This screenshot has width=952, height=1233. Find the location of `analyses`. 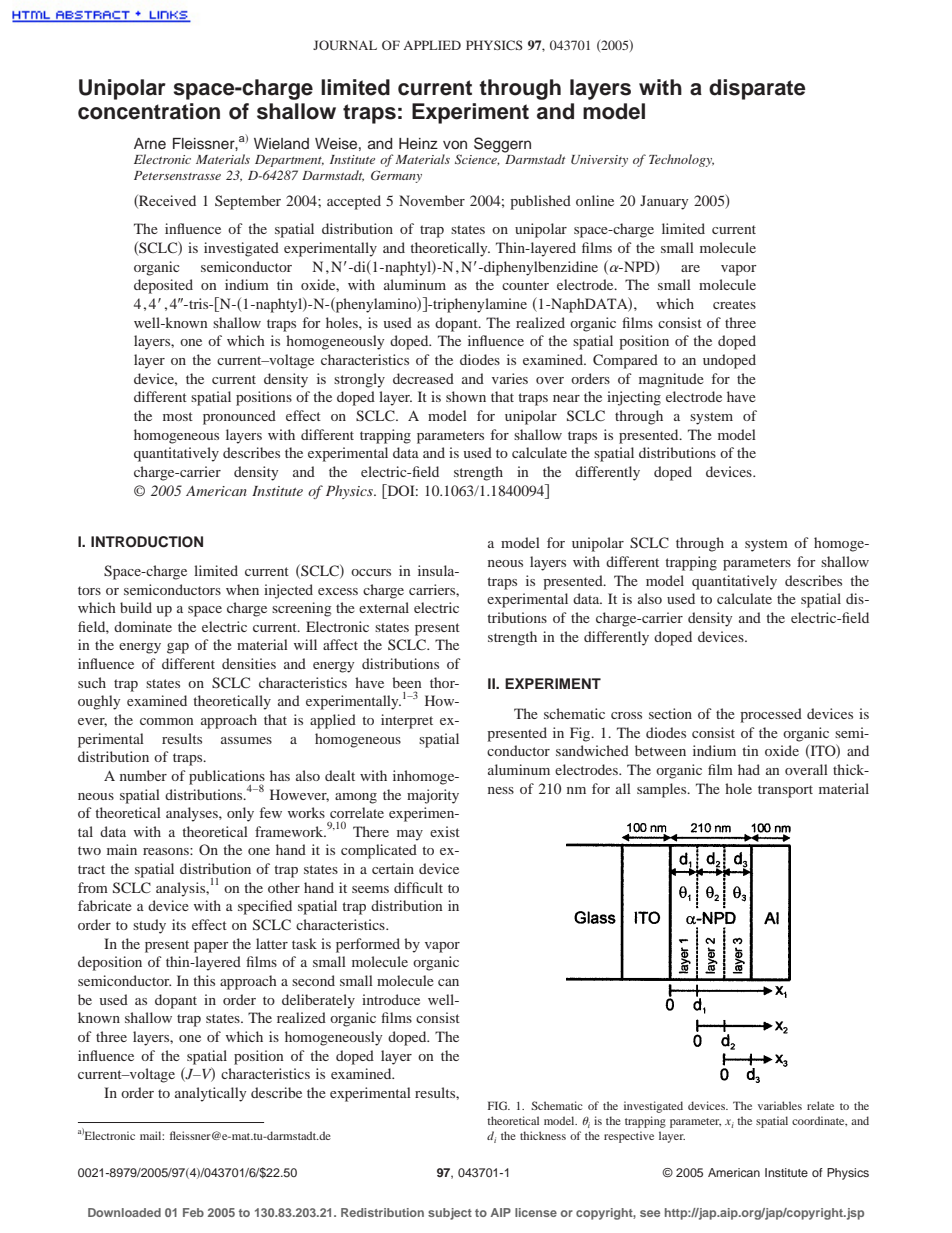

analyses is located at coordinates (193, 814).
